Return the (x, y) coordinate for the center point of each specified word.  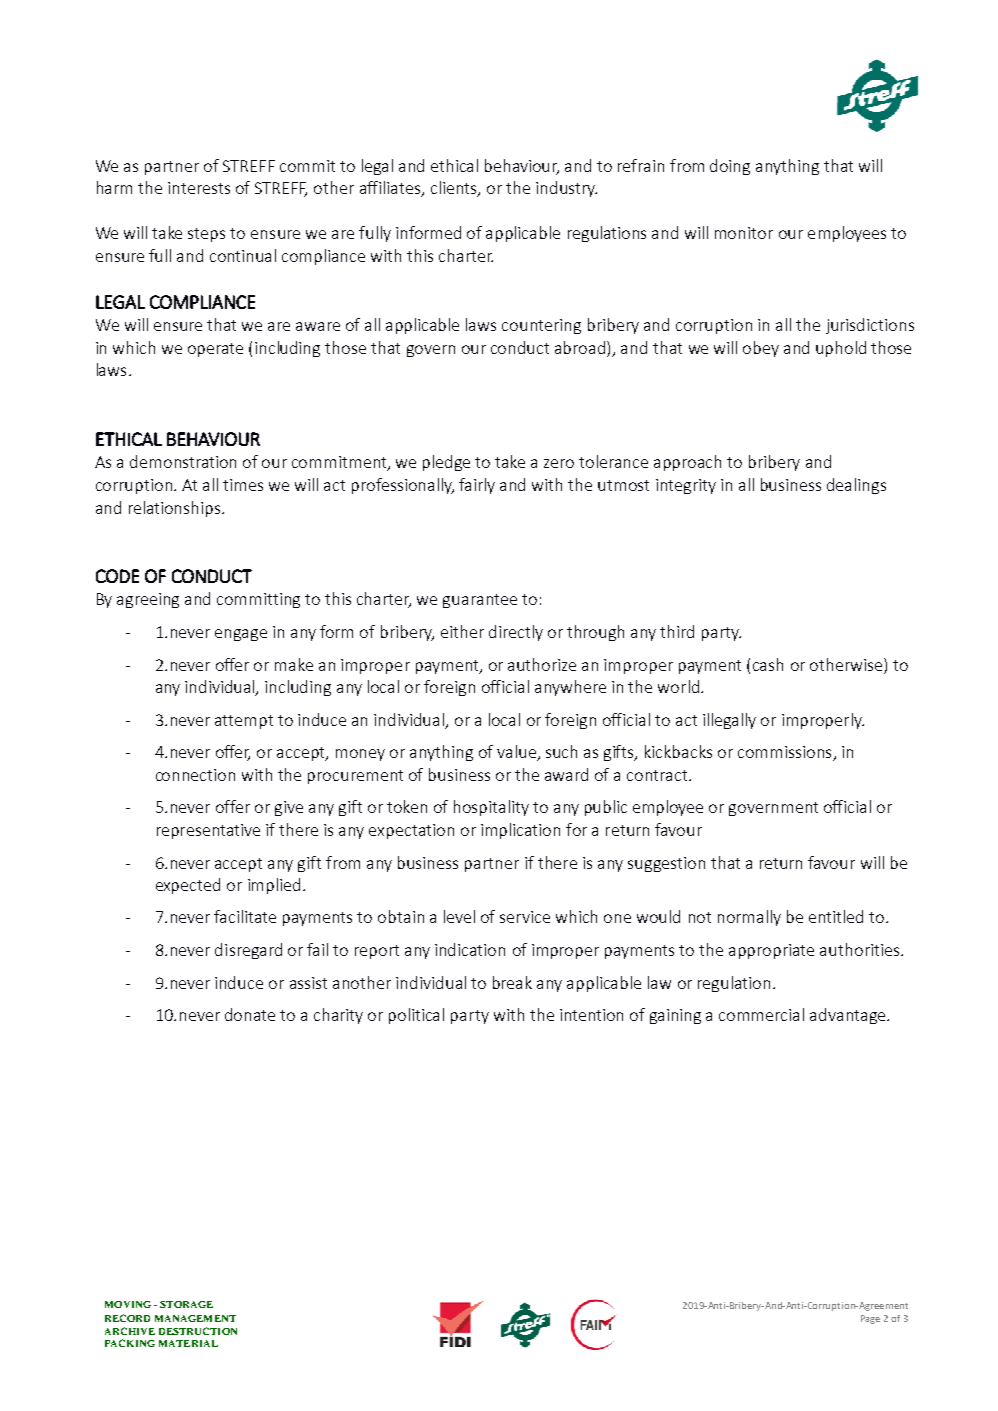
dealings (856, 486)
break (512, 982)
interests (199, 188)
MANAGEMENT (195, 1318)
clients (455, 189)
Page (870, 1319)
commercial (761, 1014)
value (518, 753)
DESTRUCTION (198, 1331)
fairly (477, 486)
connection (195, 775)
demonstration (183, 461)
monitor (744, 233)
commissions (786, 753)
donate (250, 1014)
